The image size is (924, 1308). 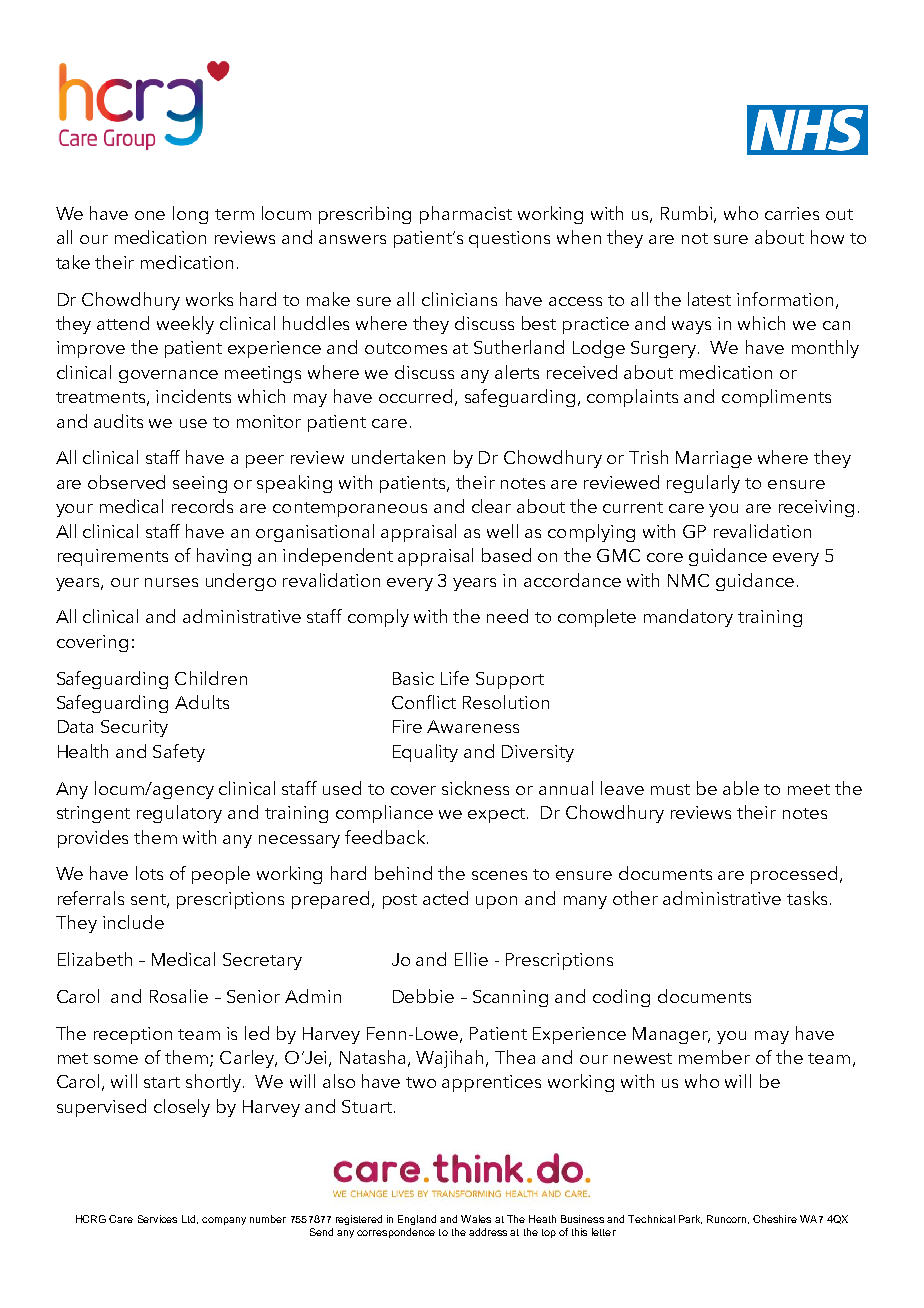 I want to click on Security, so click(x=134, y=728).
